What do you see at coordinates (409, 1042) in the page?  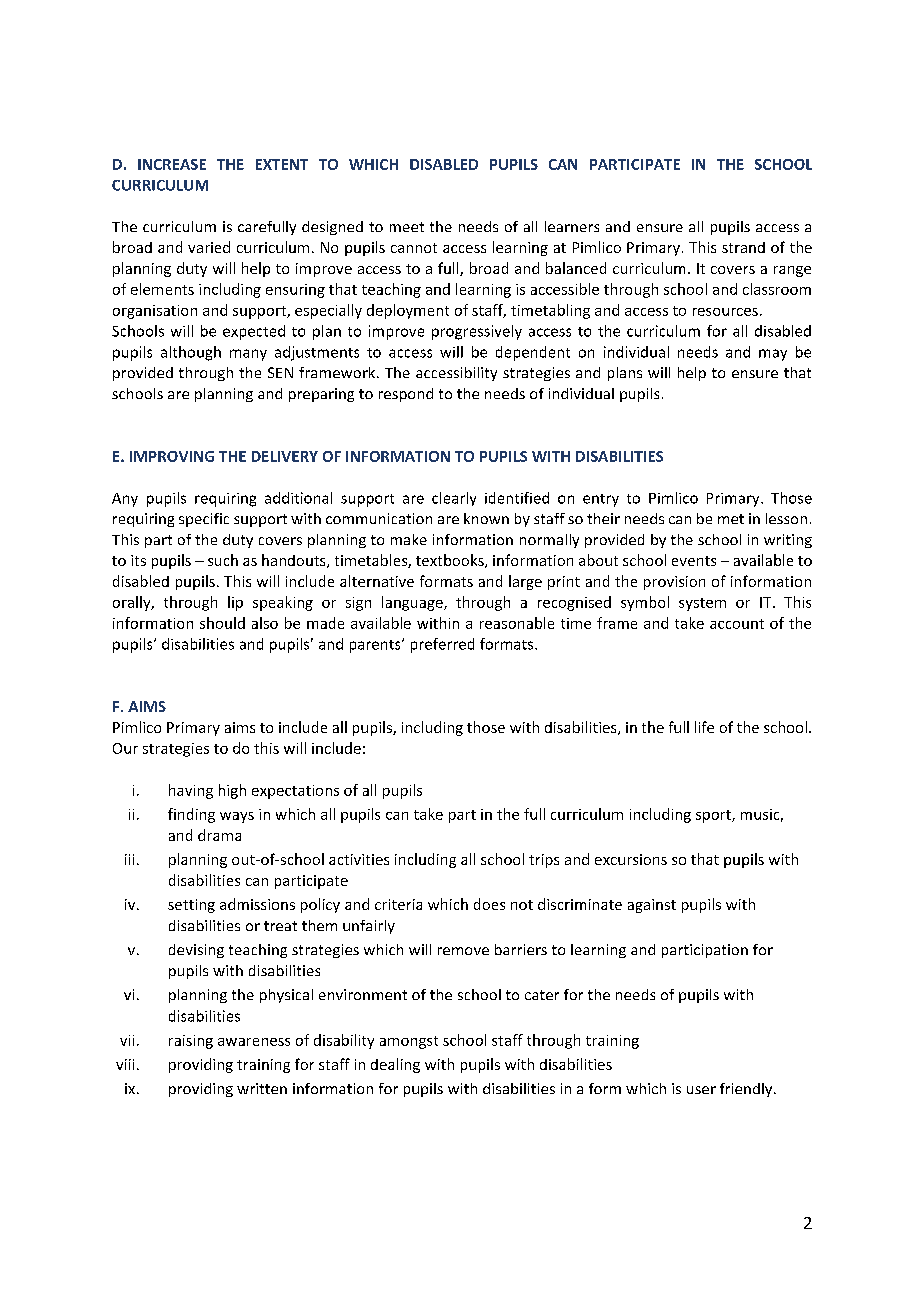 I see `amongst` at bounding box center [409, 1042].
